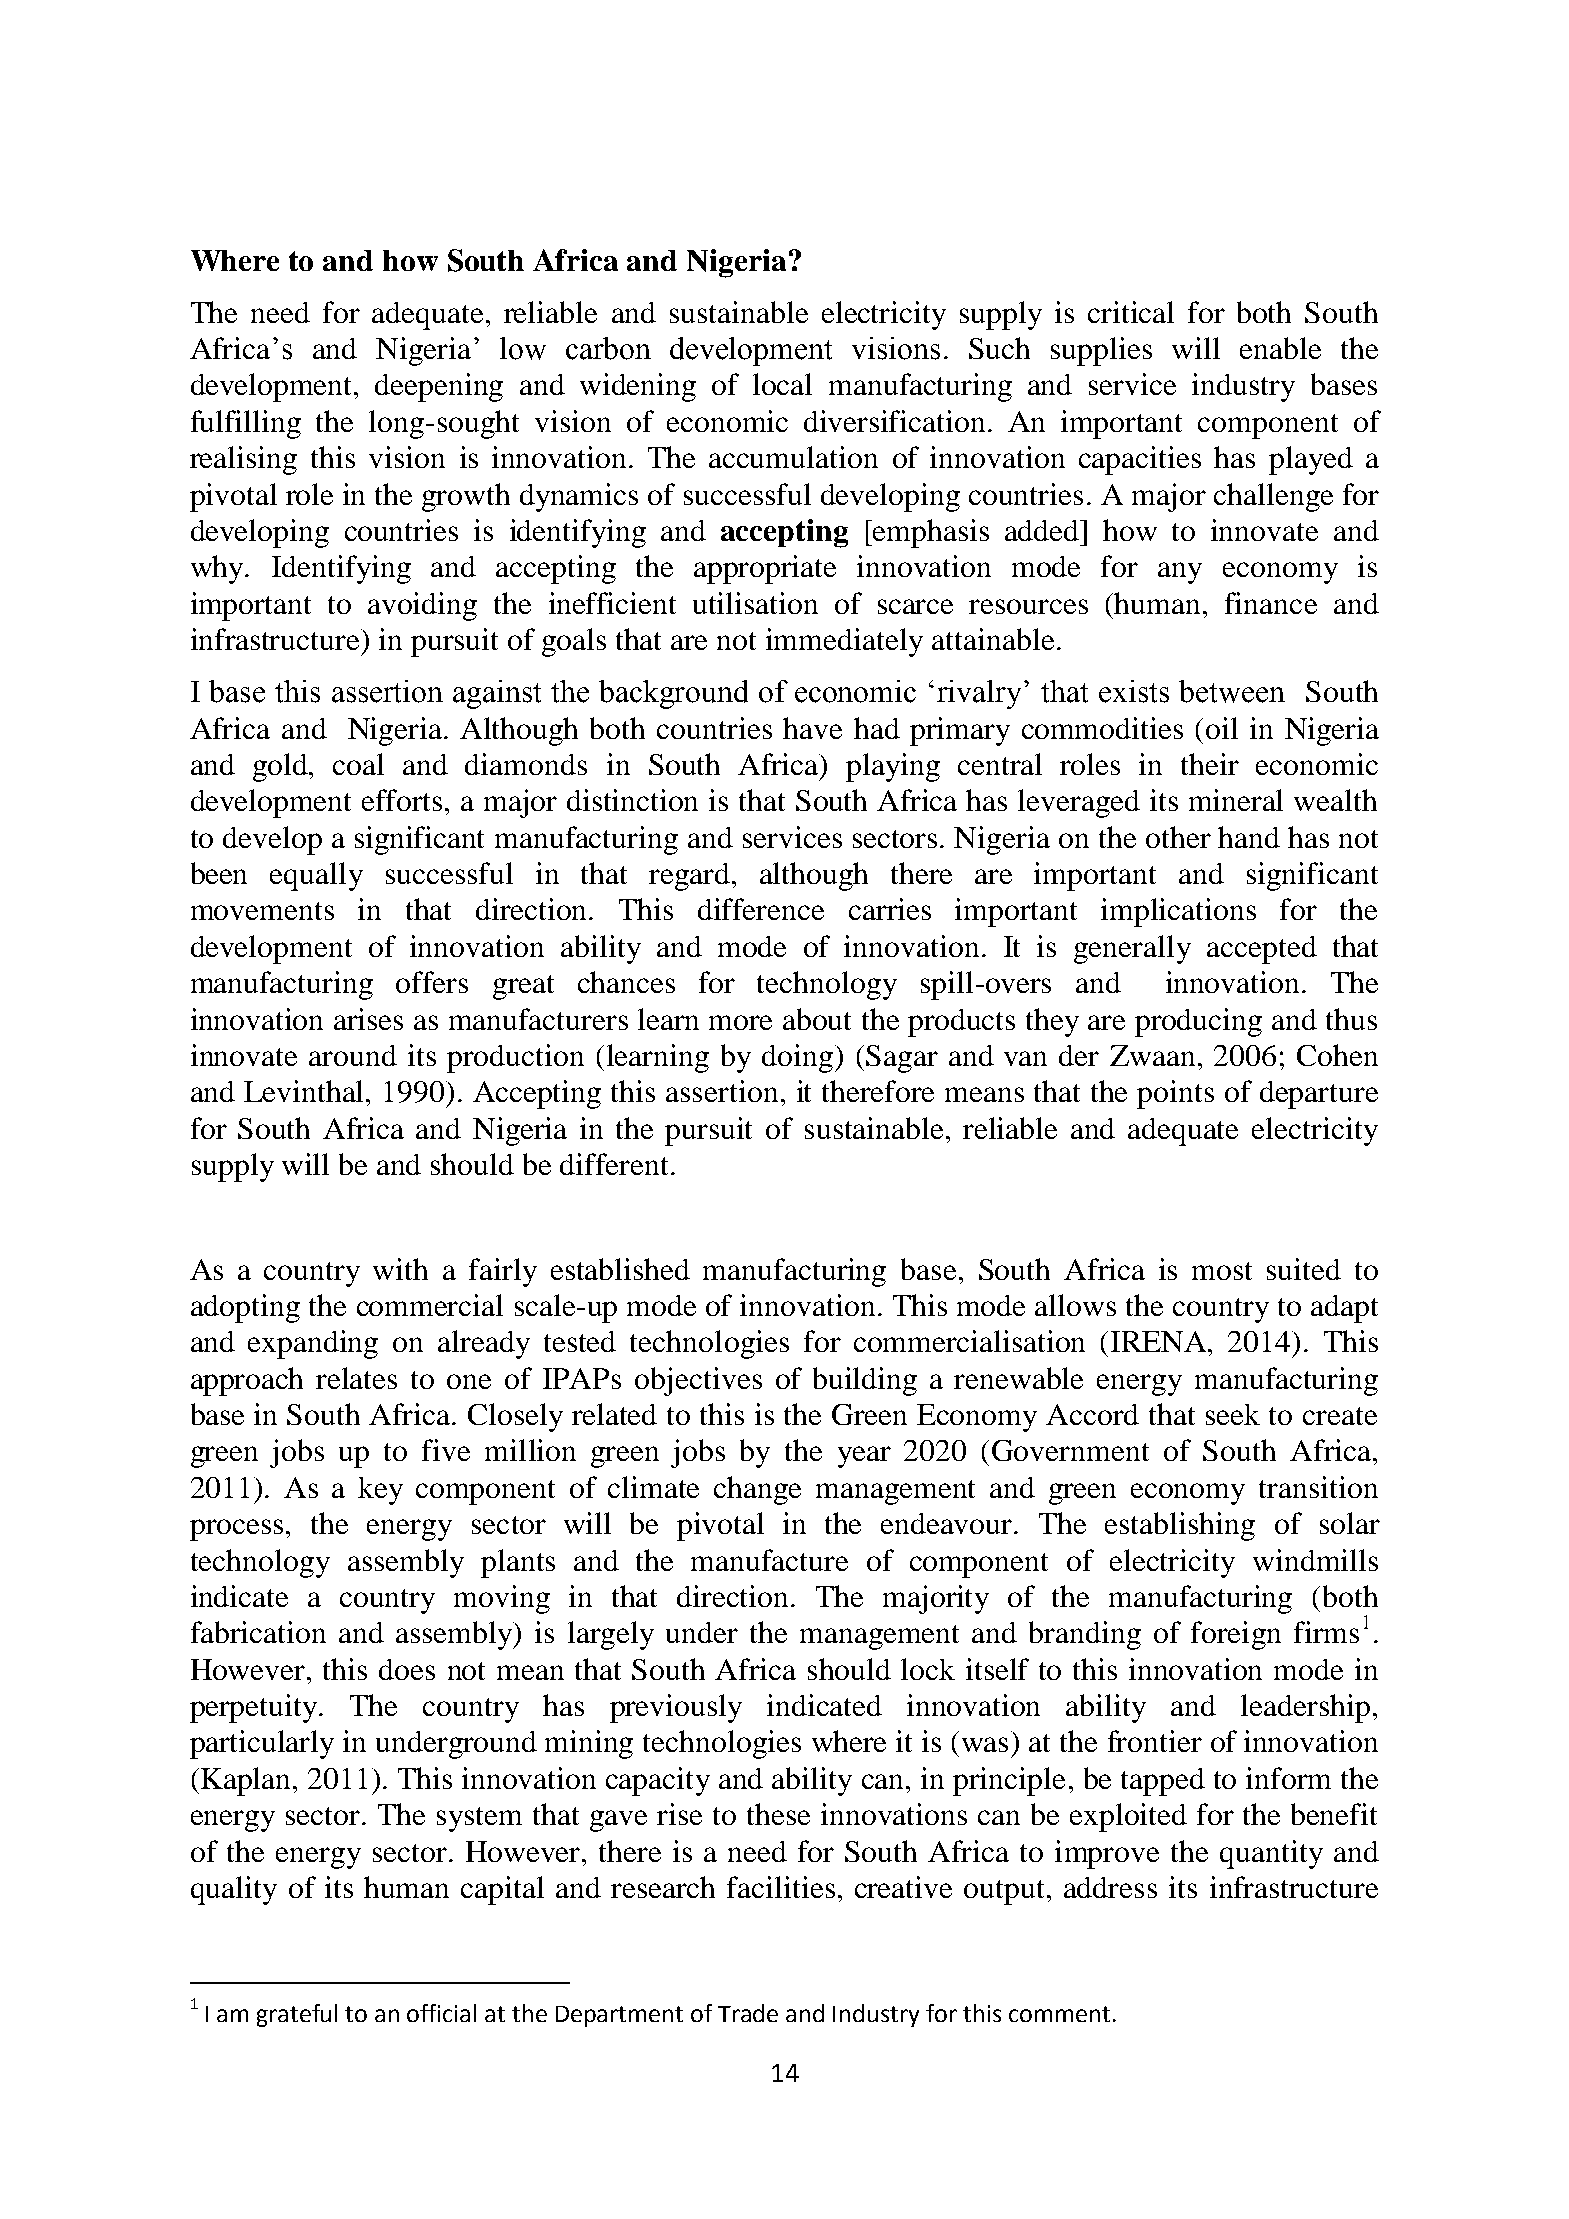  What do you see at coordinates (1280, 348) in the screenshot?
I see `enable` at bounding box center [1280, 348].
